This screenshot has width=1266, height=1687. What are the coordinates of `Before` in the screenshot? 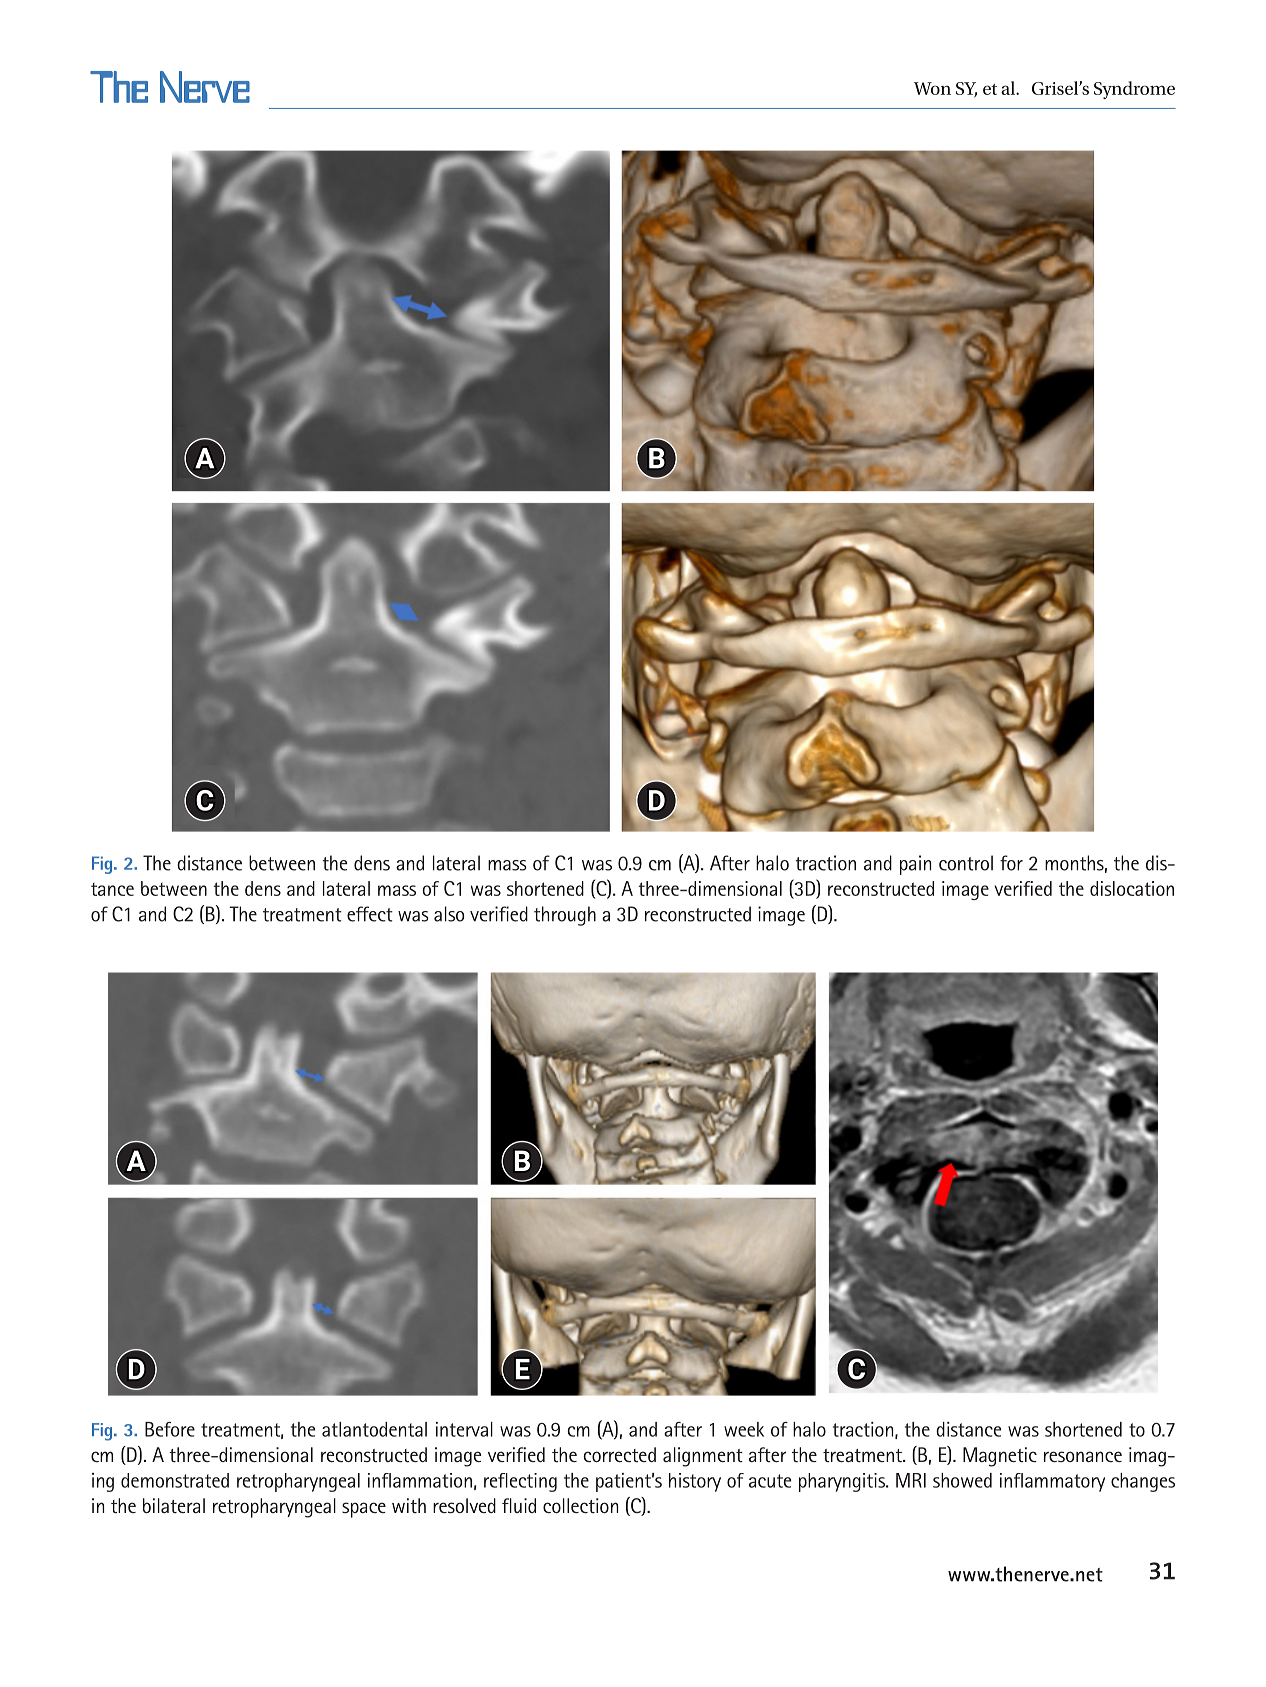 It's located at (170, 1429).
